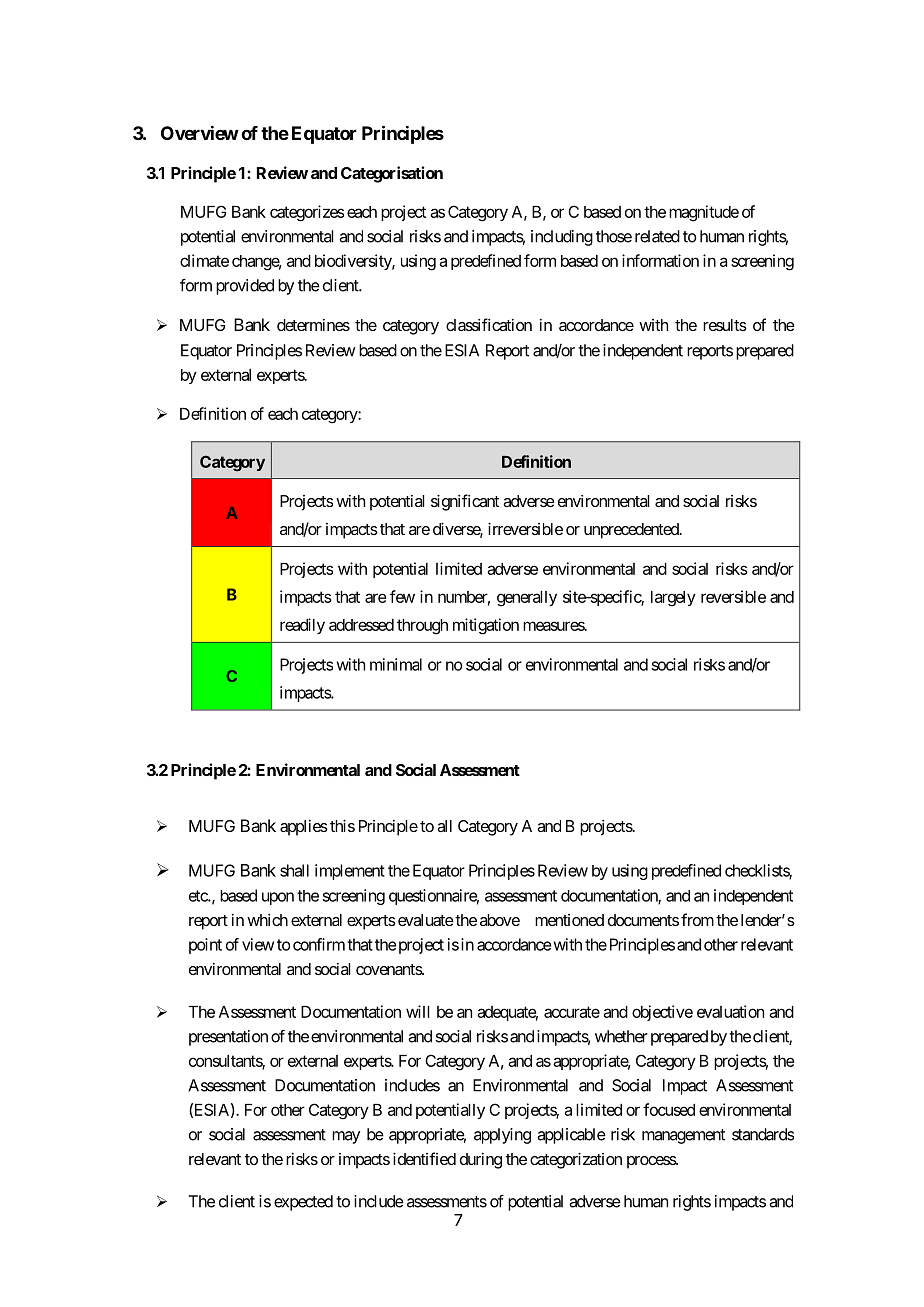 This image has width=924, height=1307. I want to click on which, so click(267, 920).
